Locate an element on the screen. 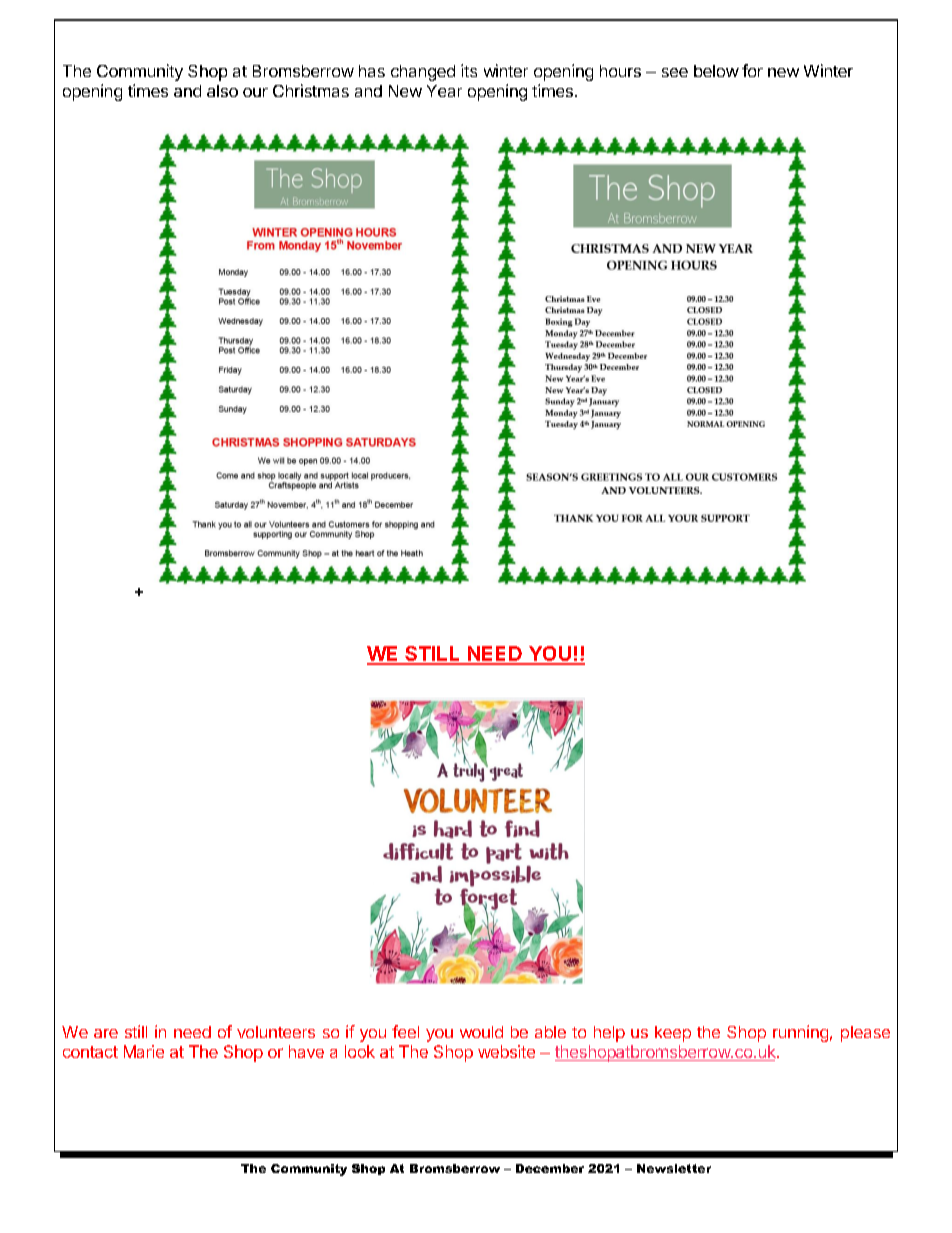  below is located at coordinates (716, 71).
